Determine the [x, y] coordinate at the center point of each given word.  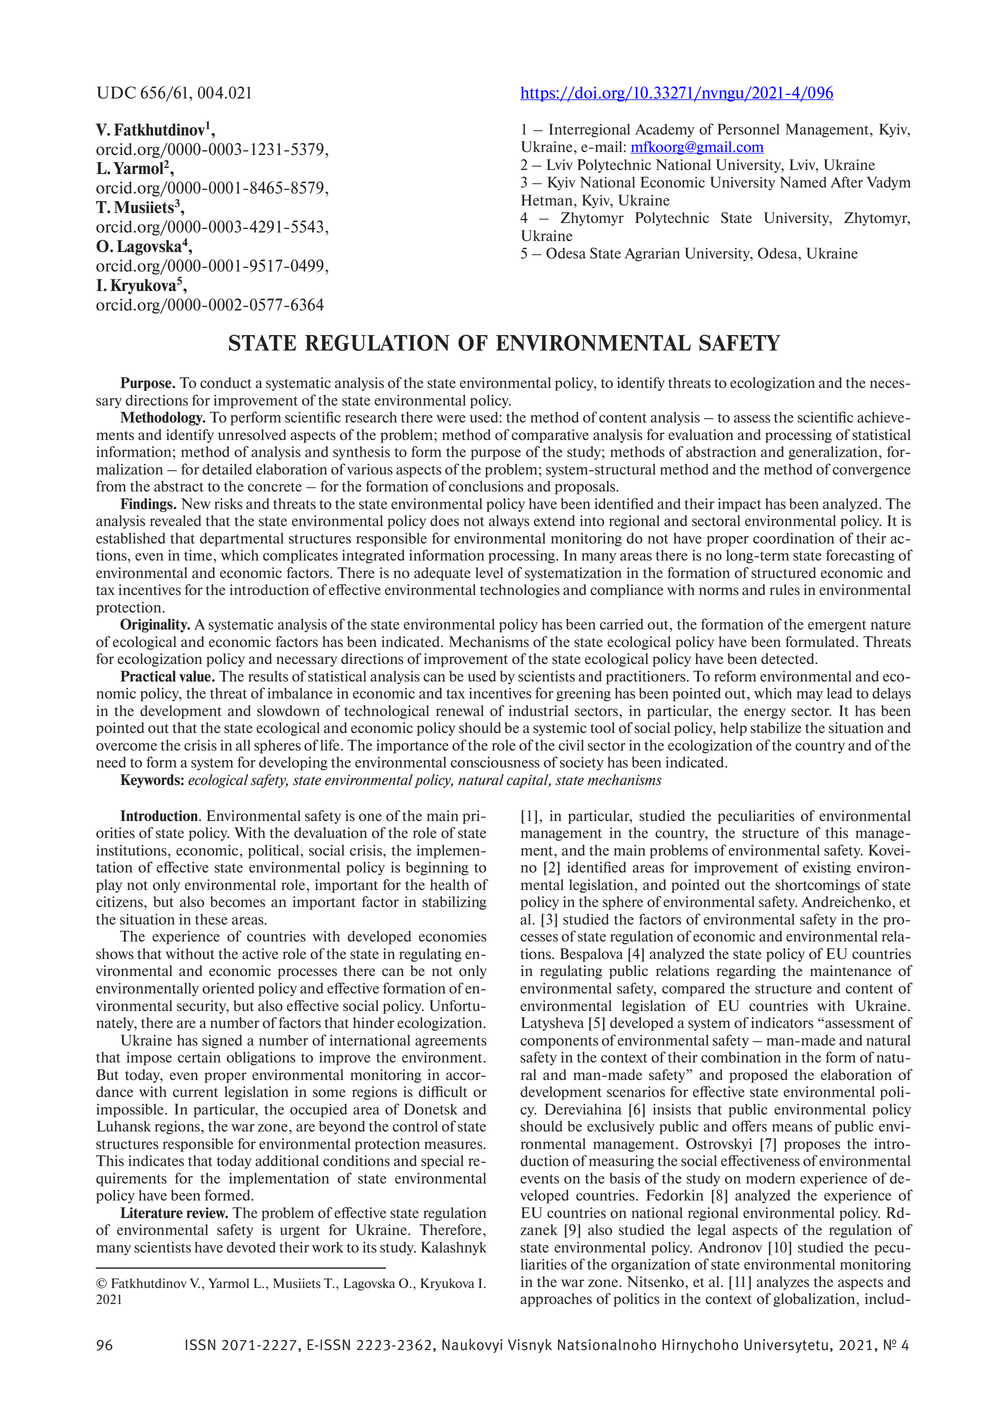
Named [803, 182]
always [509, 522]
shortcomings [817, 886]
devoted [251, 1247]
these [211, 919]
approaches [556, 1300]
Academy [664, 131]
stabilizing [454, 903]
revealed [175, 520]
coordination [793, 538]
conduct [225, 382]
